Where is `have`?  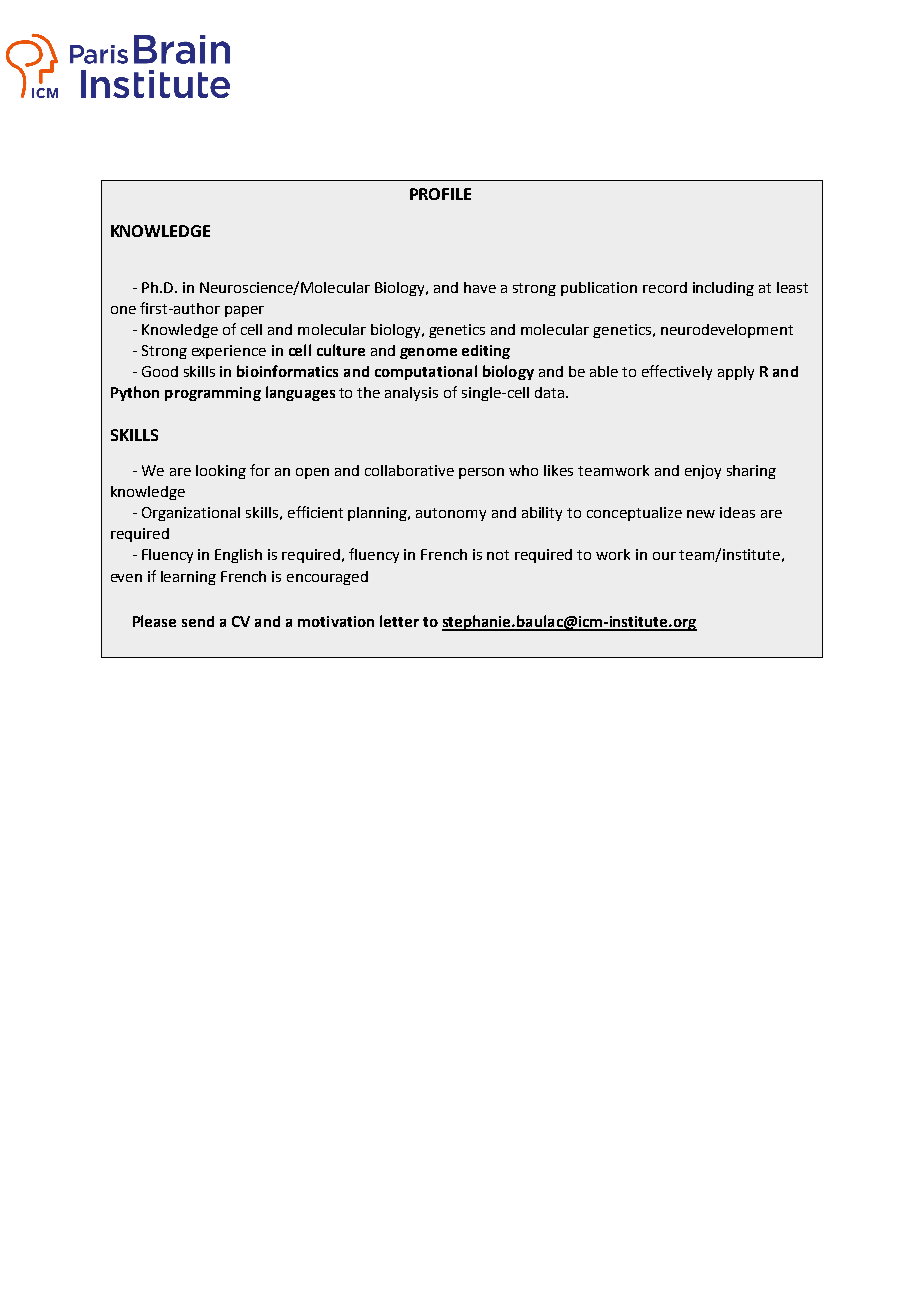 have is located at coordinates (480, 287).
